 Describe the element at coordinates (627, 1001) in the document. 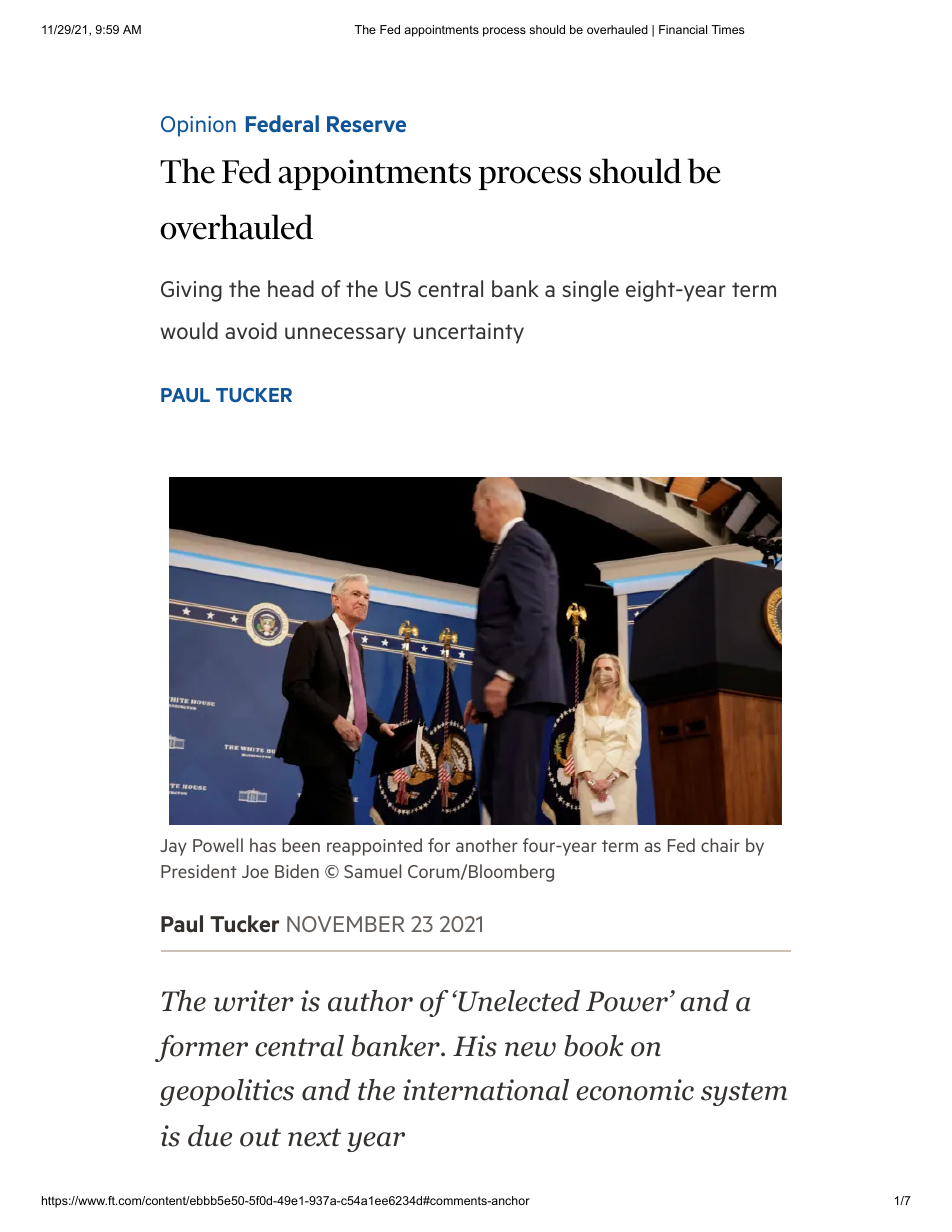

I see `Power` at that location.
